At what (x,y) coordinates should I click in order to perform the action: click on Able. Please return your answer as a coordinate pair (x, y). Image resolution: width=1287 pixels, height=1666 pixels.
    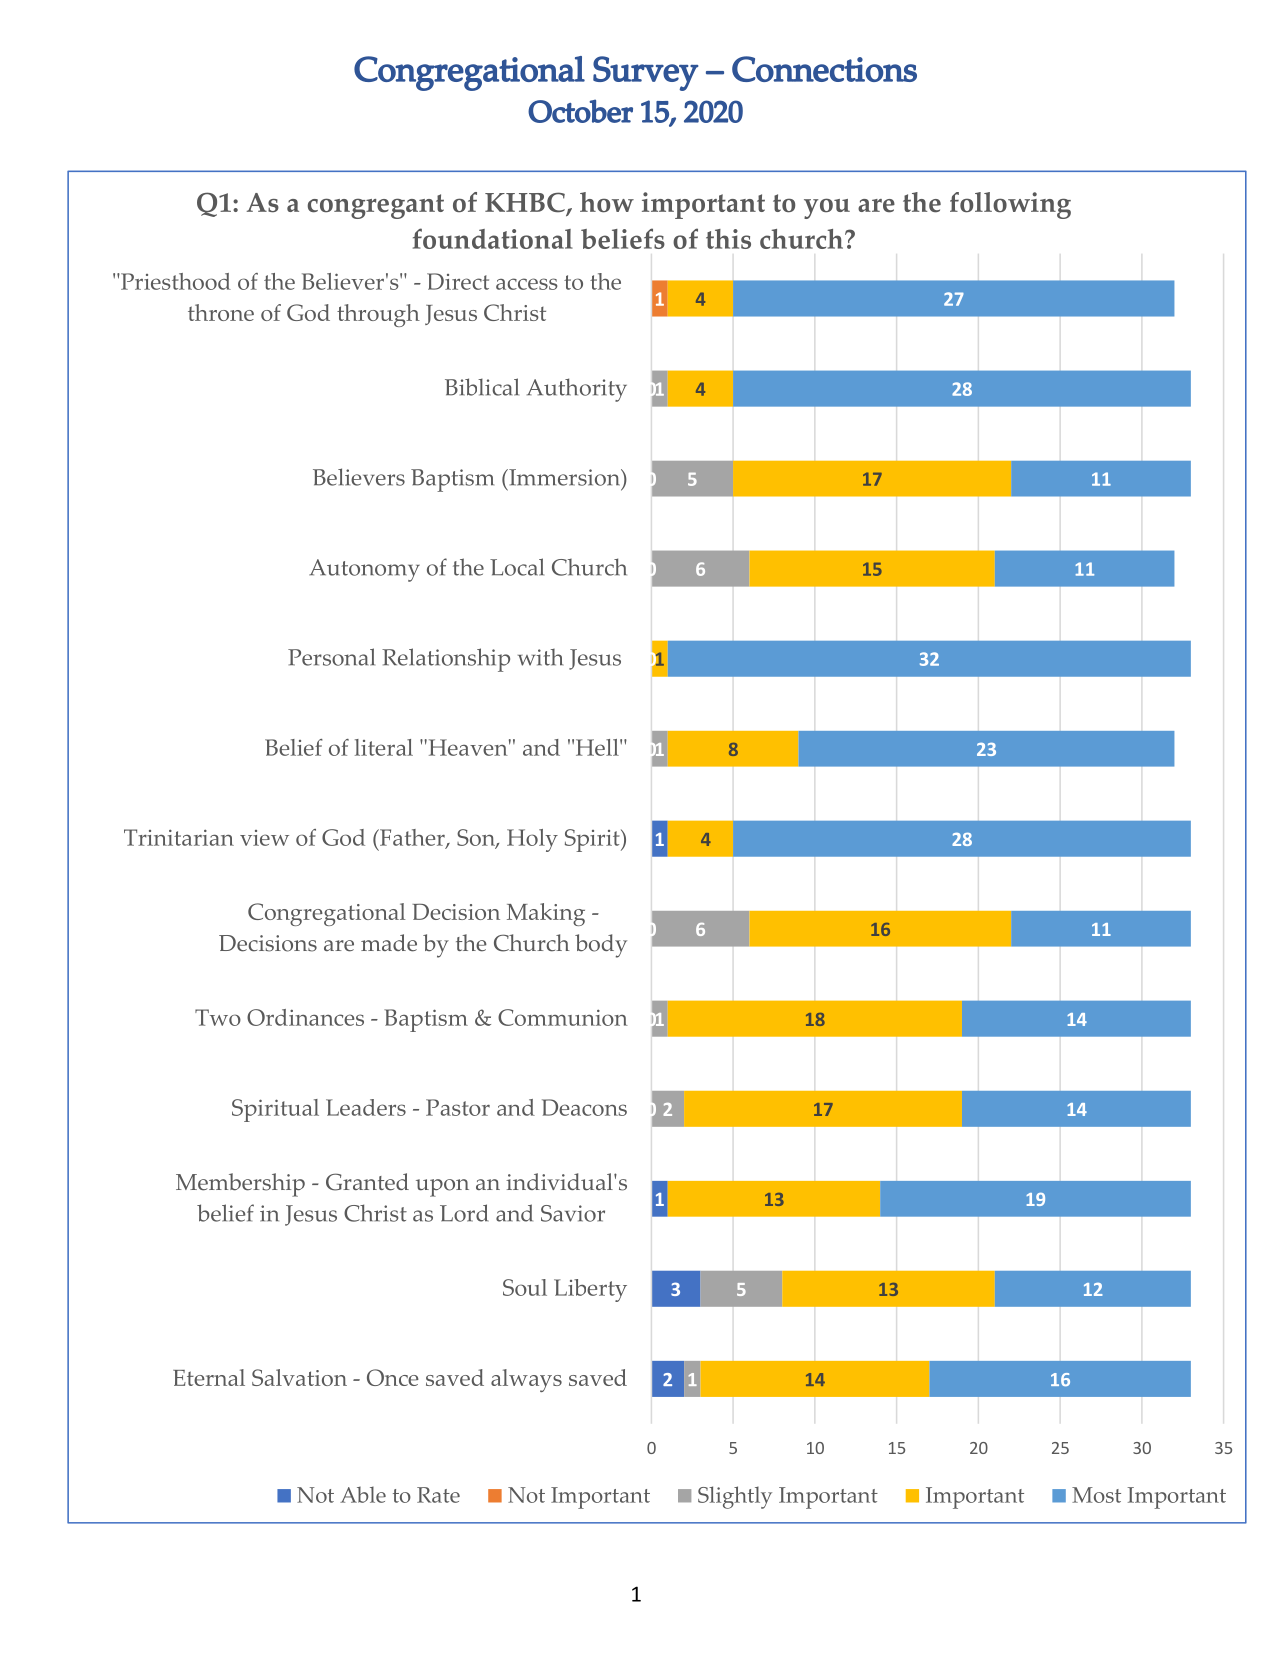
    Looking at the image, I should click on (363, 1494).
